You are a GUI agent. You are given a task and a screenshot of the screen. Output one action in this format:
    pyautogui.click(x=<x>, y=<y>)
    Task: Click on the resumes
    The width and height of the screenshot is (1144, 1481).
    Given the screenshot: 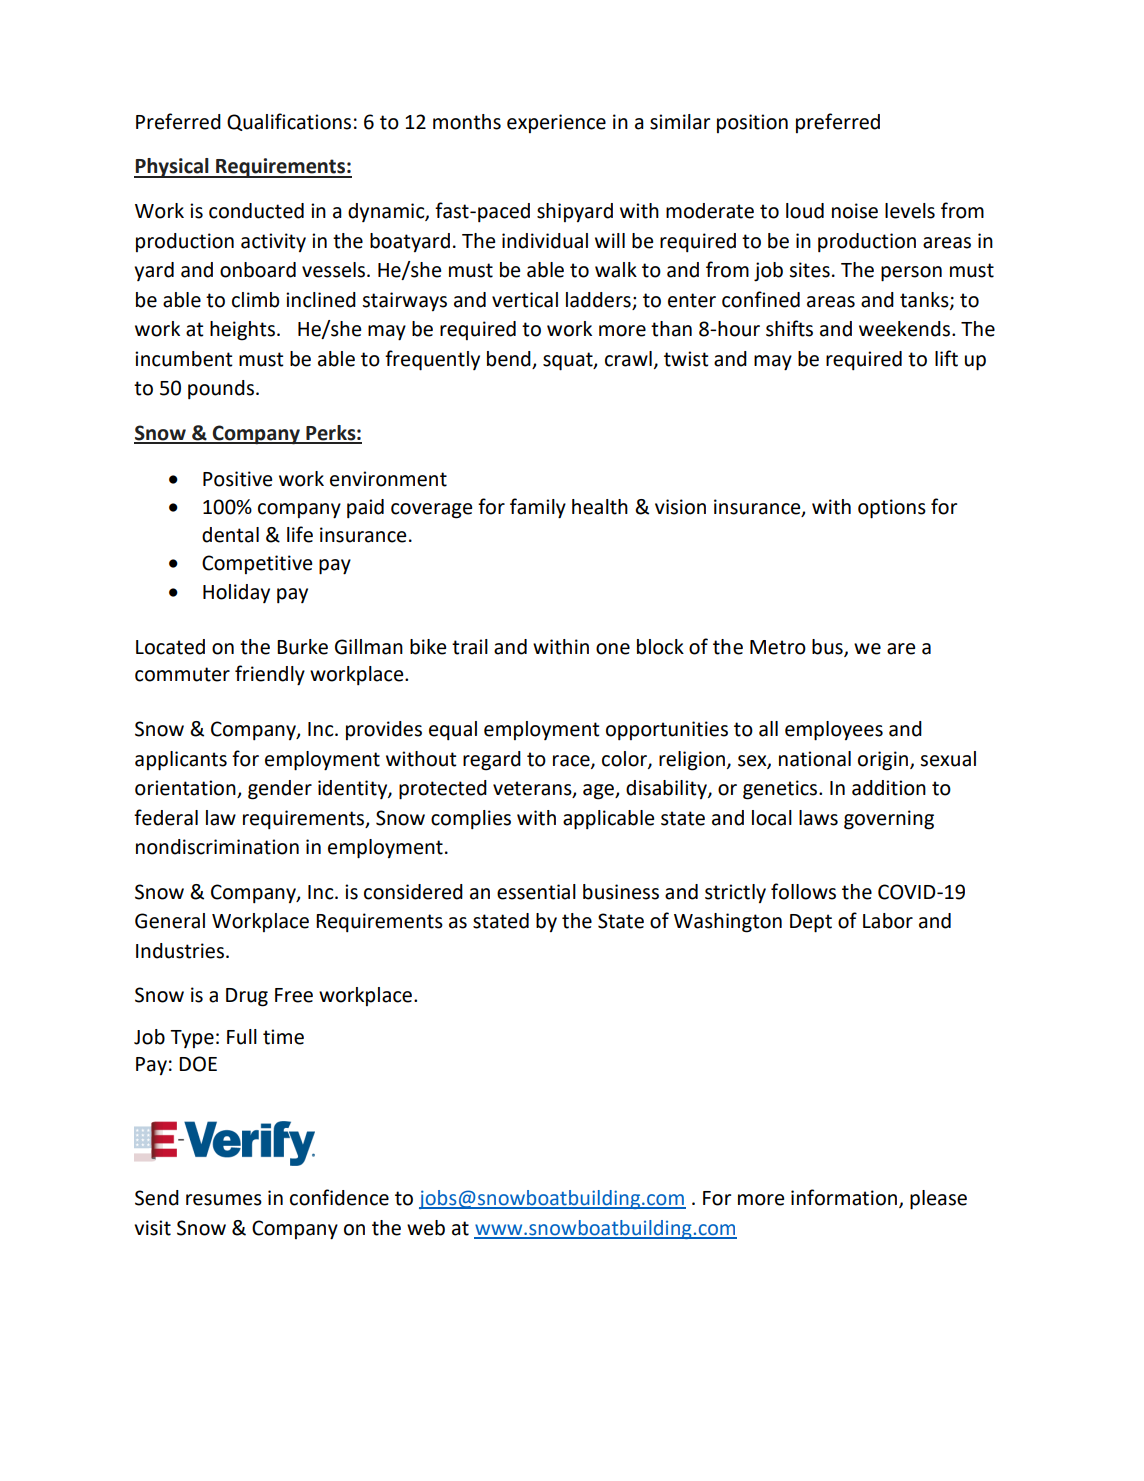 What is the action you would take?
    pyautogui.click(x=224, y=1200)
